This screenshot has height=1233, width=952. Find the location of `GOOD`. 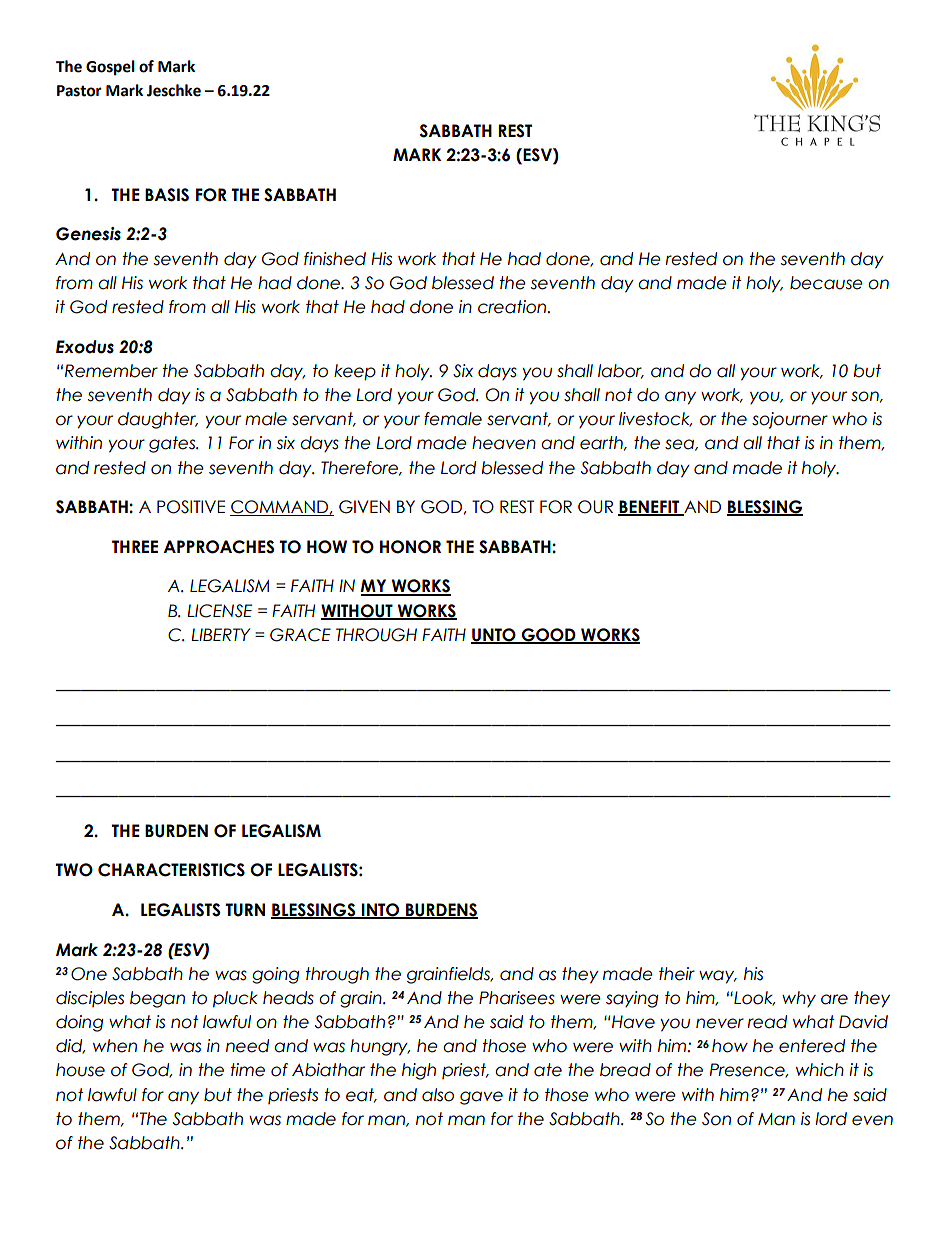

GOOD is located at coordinates (549, 636).
